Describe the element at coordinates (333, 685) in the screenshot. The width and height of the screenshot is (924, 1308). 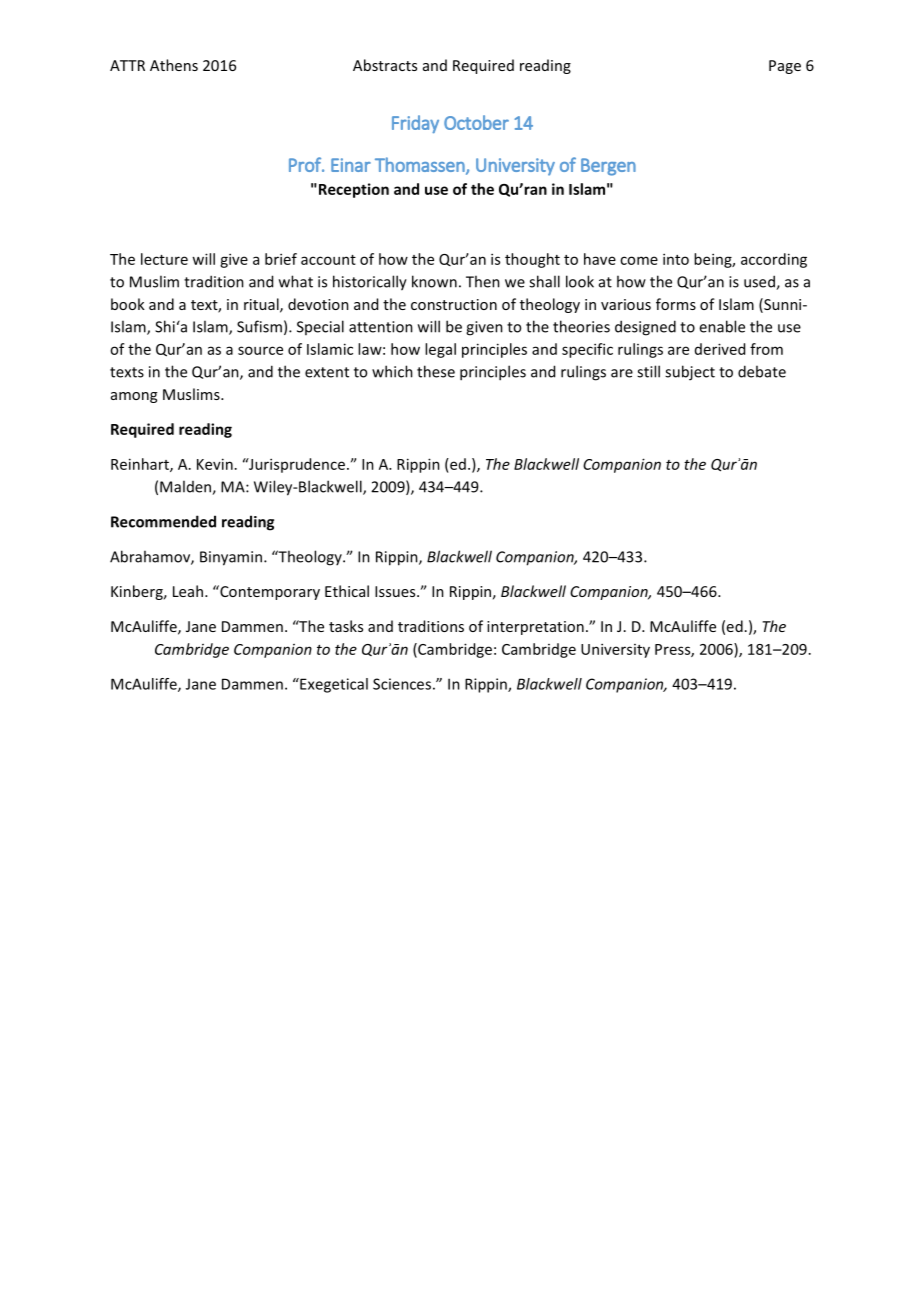
I see `Exegetical` at that location.
